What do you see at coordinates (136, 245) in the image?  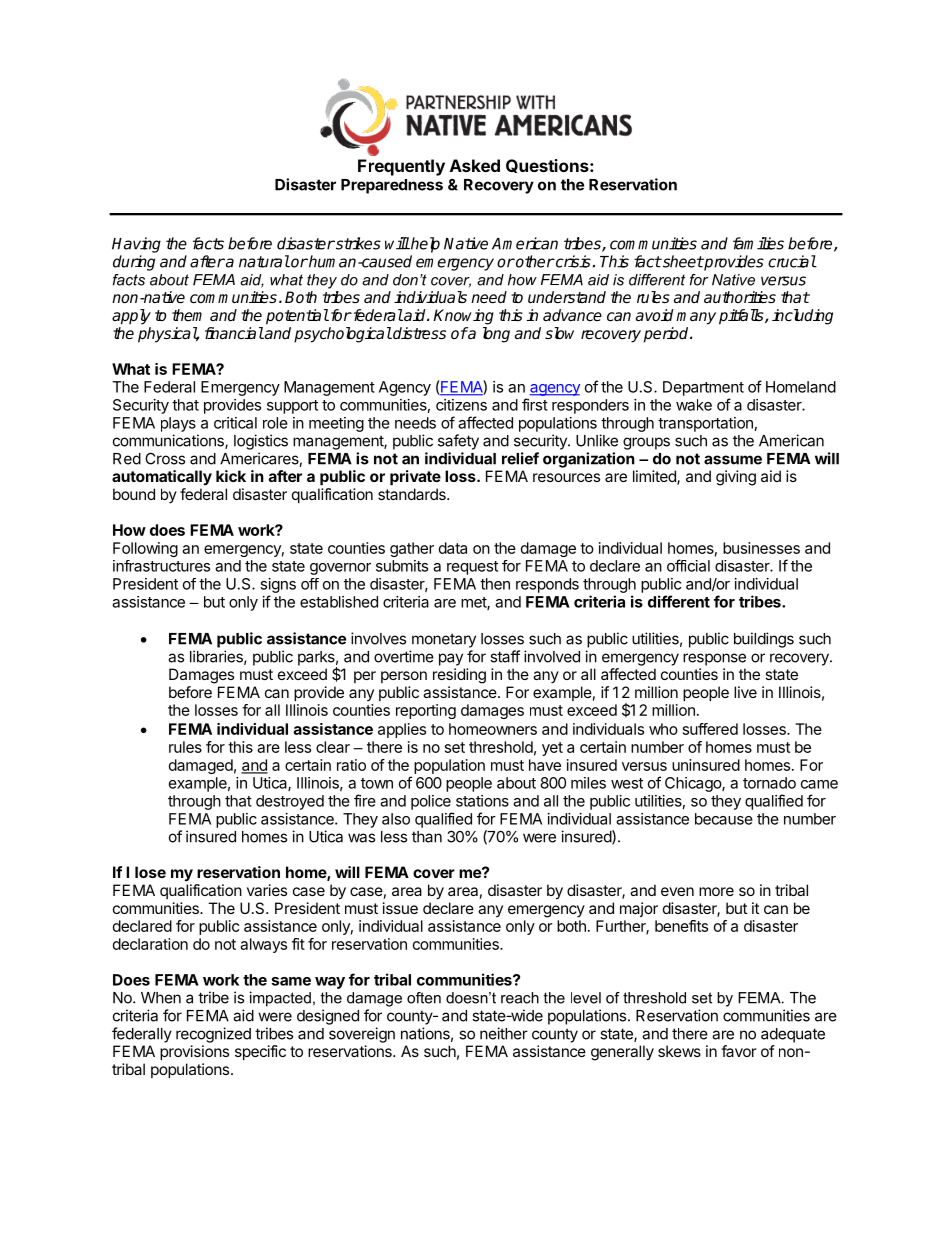 I see `Having` at bounding box center [136, 245].
